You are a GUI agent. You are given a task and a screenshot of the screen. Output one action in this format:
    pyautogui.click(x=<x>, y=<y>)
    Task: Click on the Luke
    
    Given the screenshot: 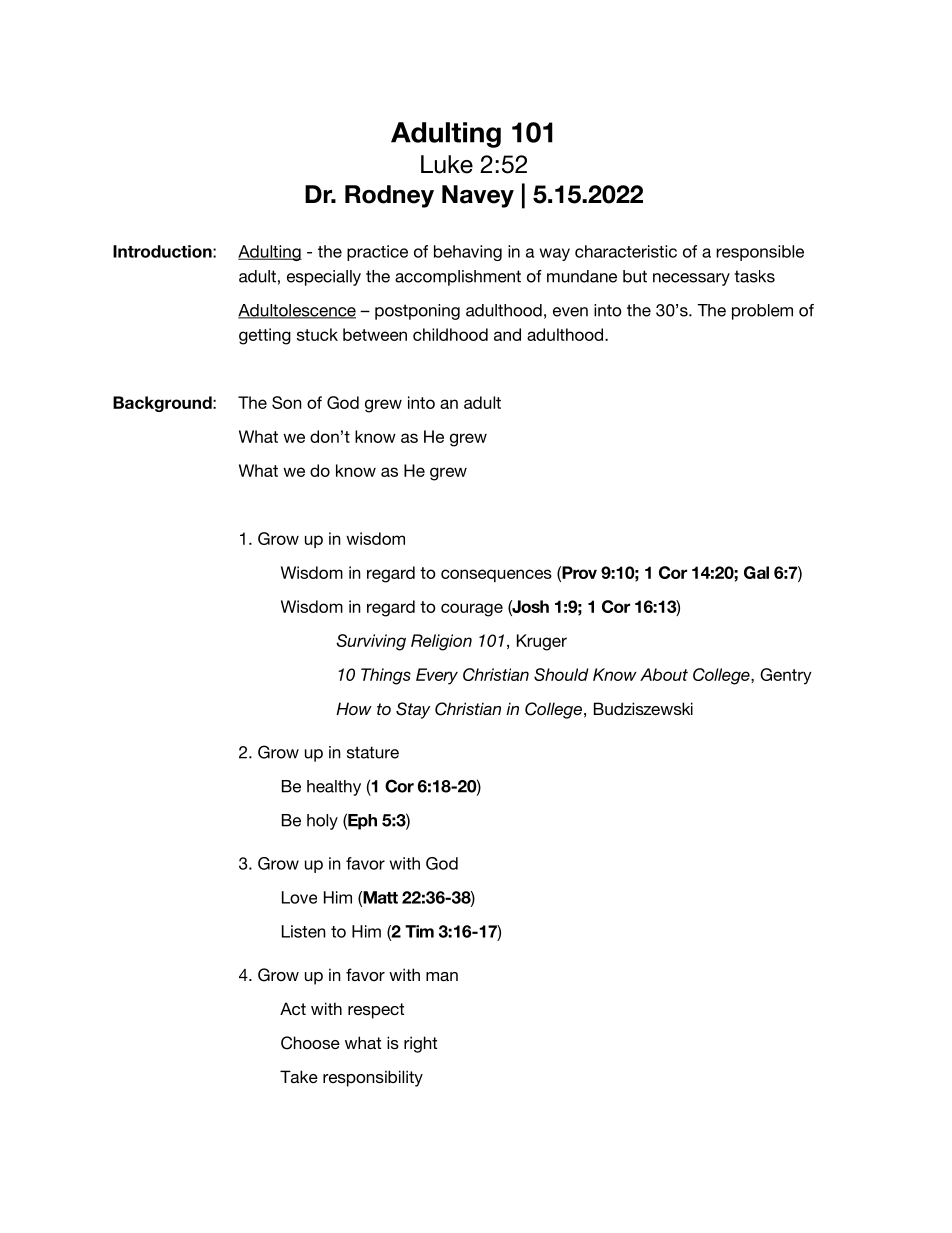 What is the action you would take?
    pyautogui.click(x=447, y=164)
